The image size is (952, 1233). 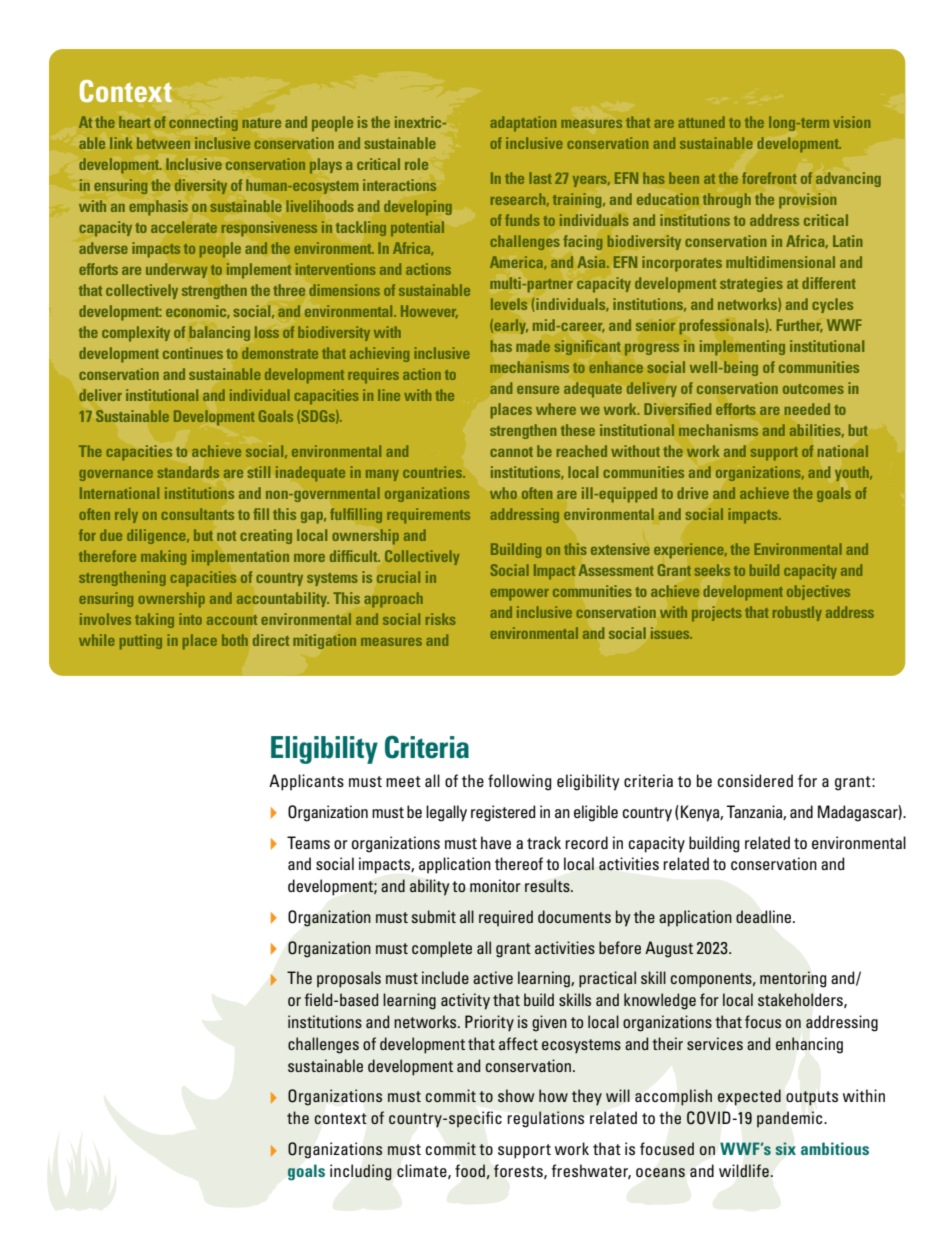 I want to click on between, so click(x=163, y=143).
